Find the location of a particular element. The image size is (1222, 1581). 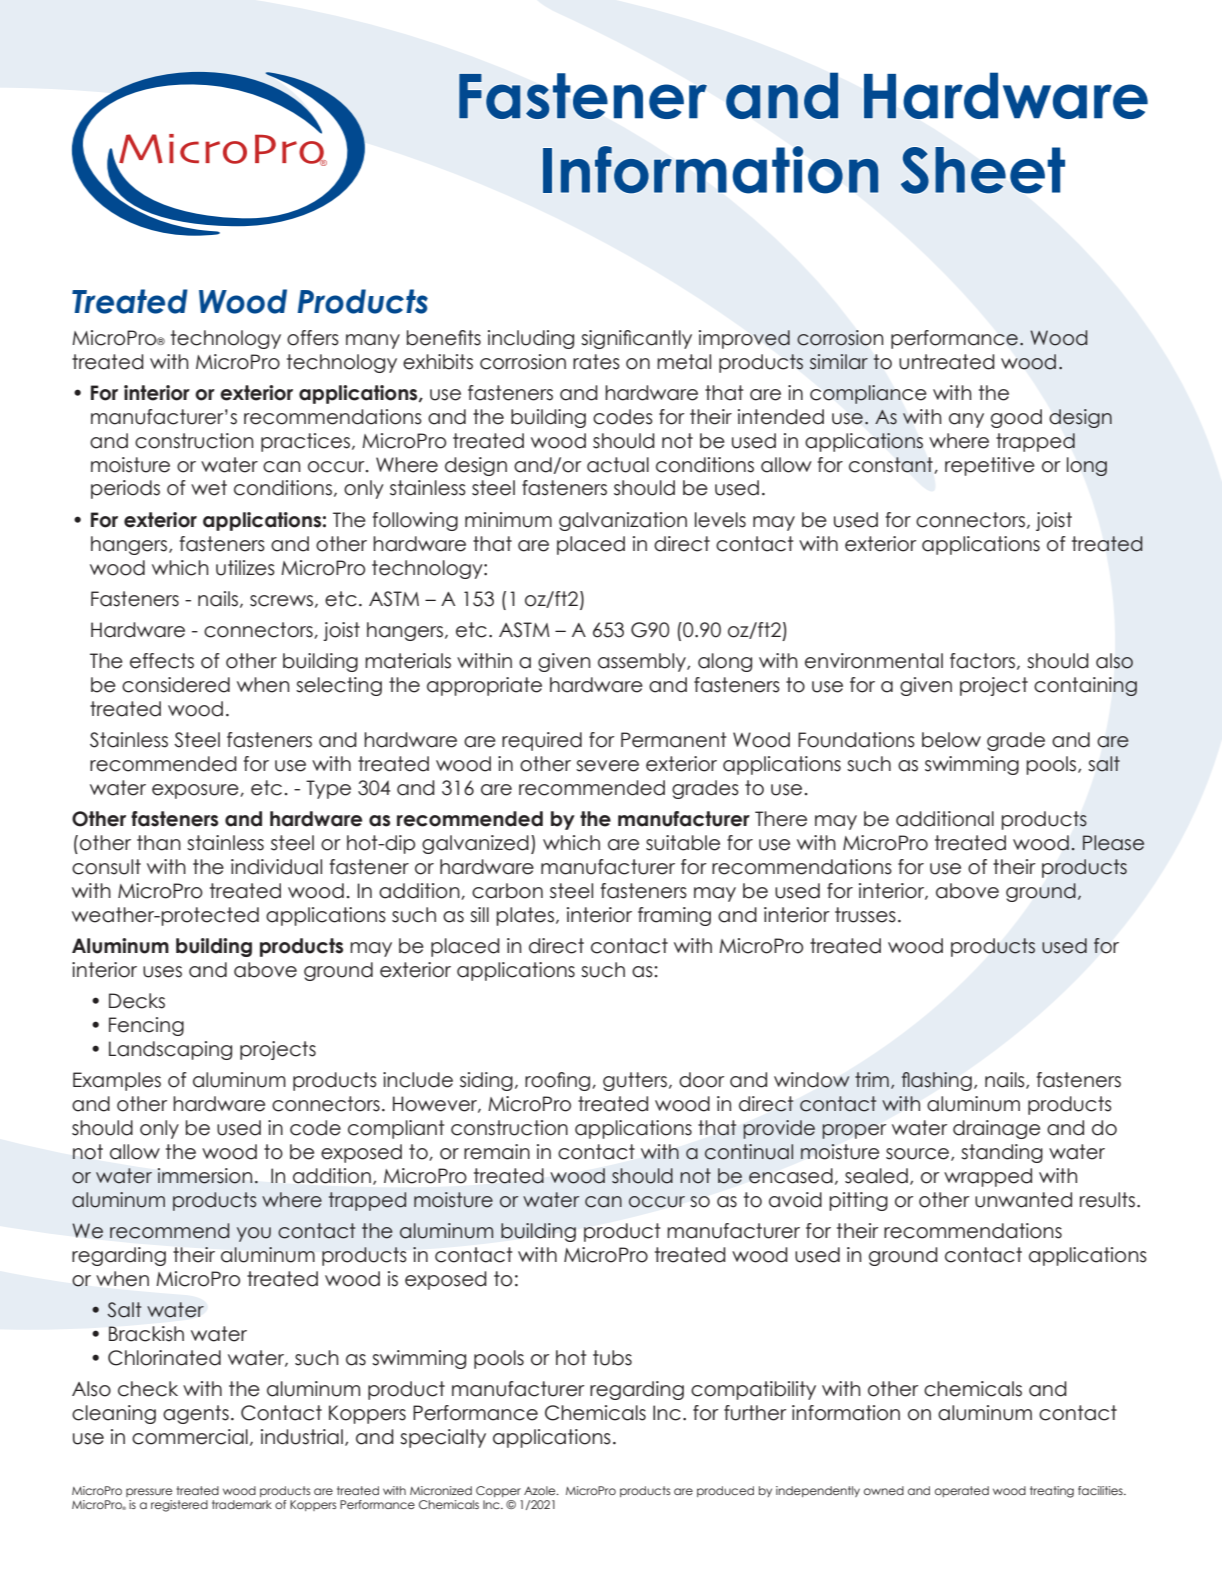

commercial is located at coordinates (190, 1437).
